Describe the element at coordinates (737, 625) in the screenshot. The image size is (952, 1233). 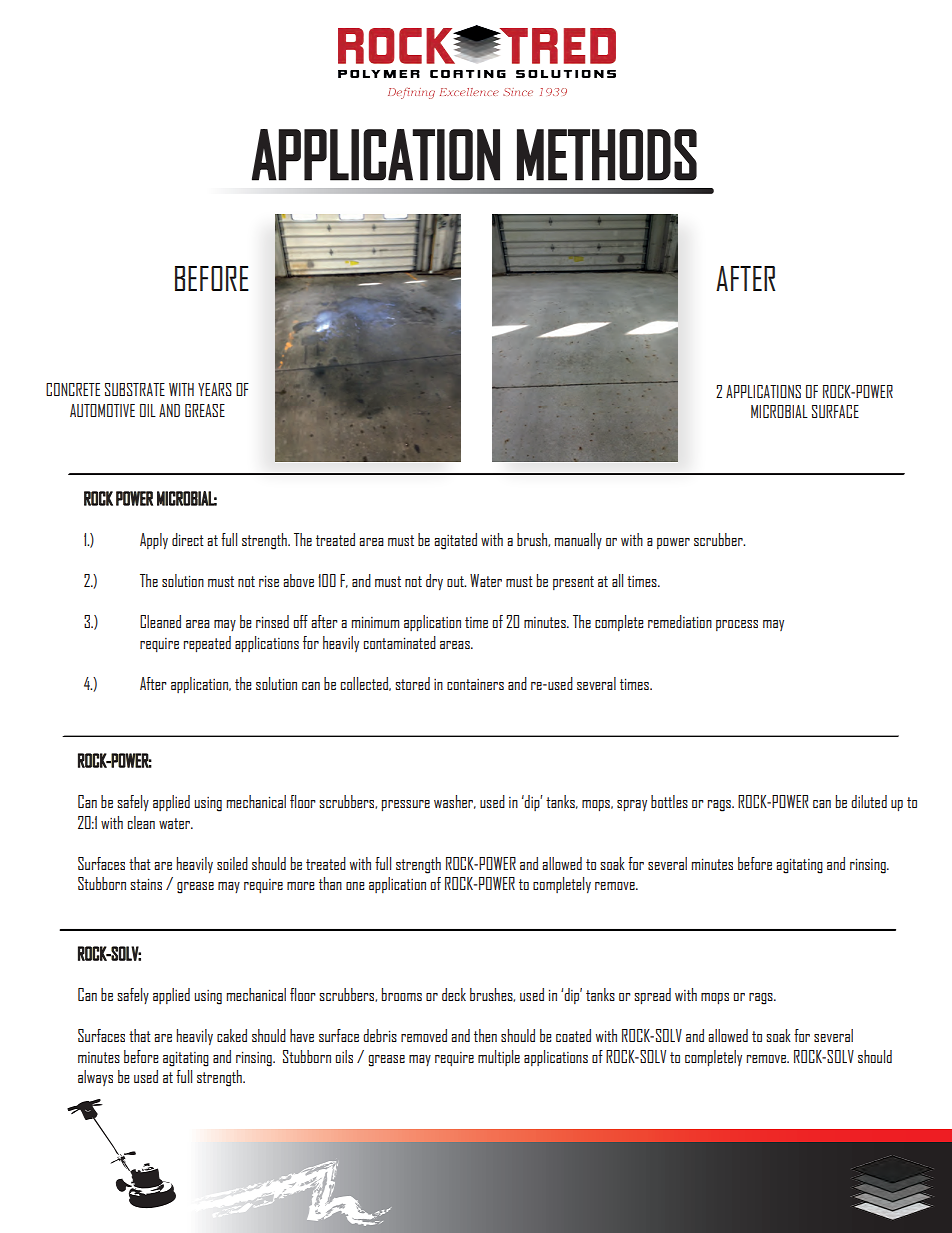
I see `process` at that location.
